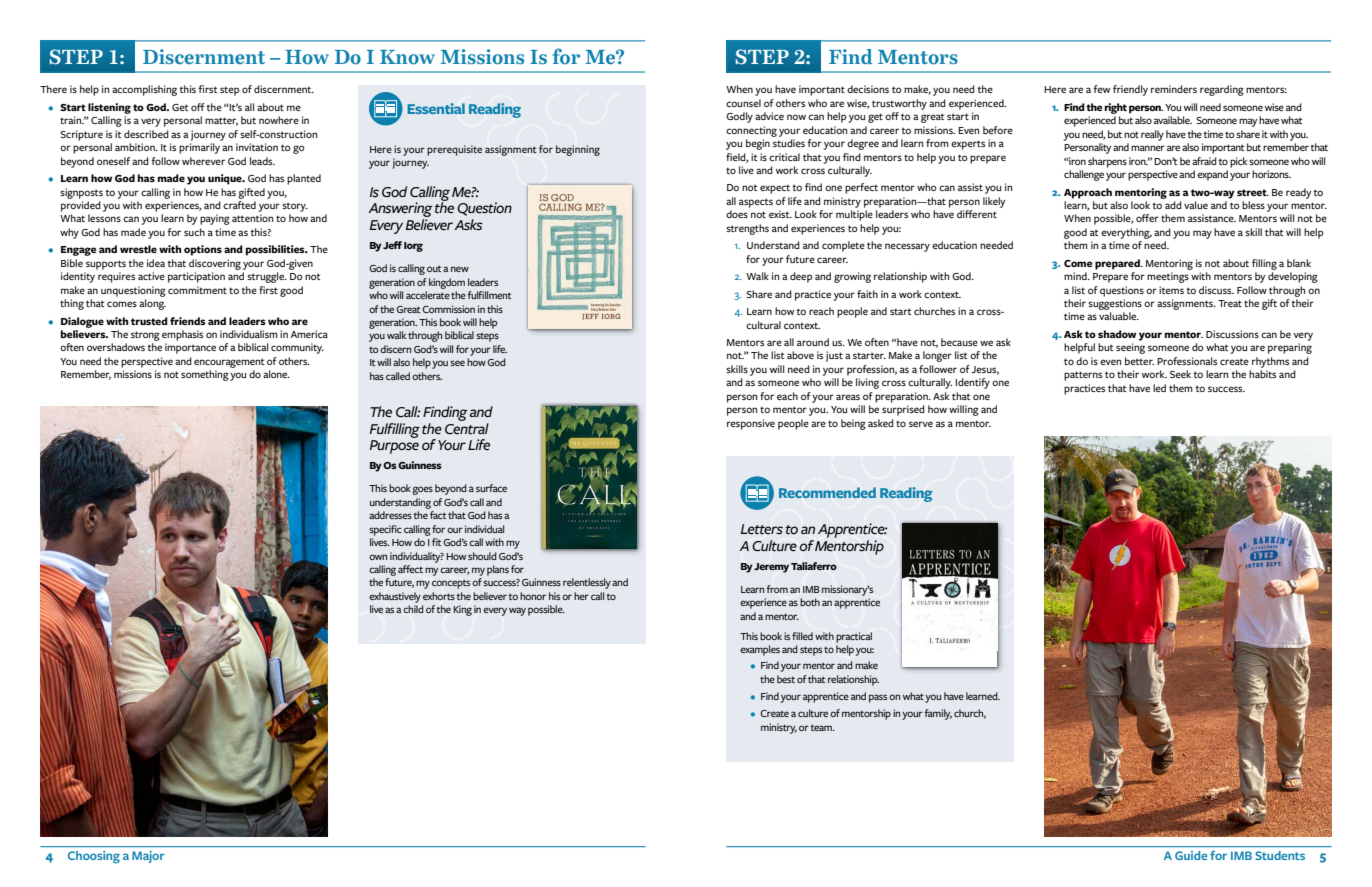 The height and width of the screenshot is (887, 1372). Describe the element at coordinates (148, 857) in the screenshot. I see `Major` at that location.
